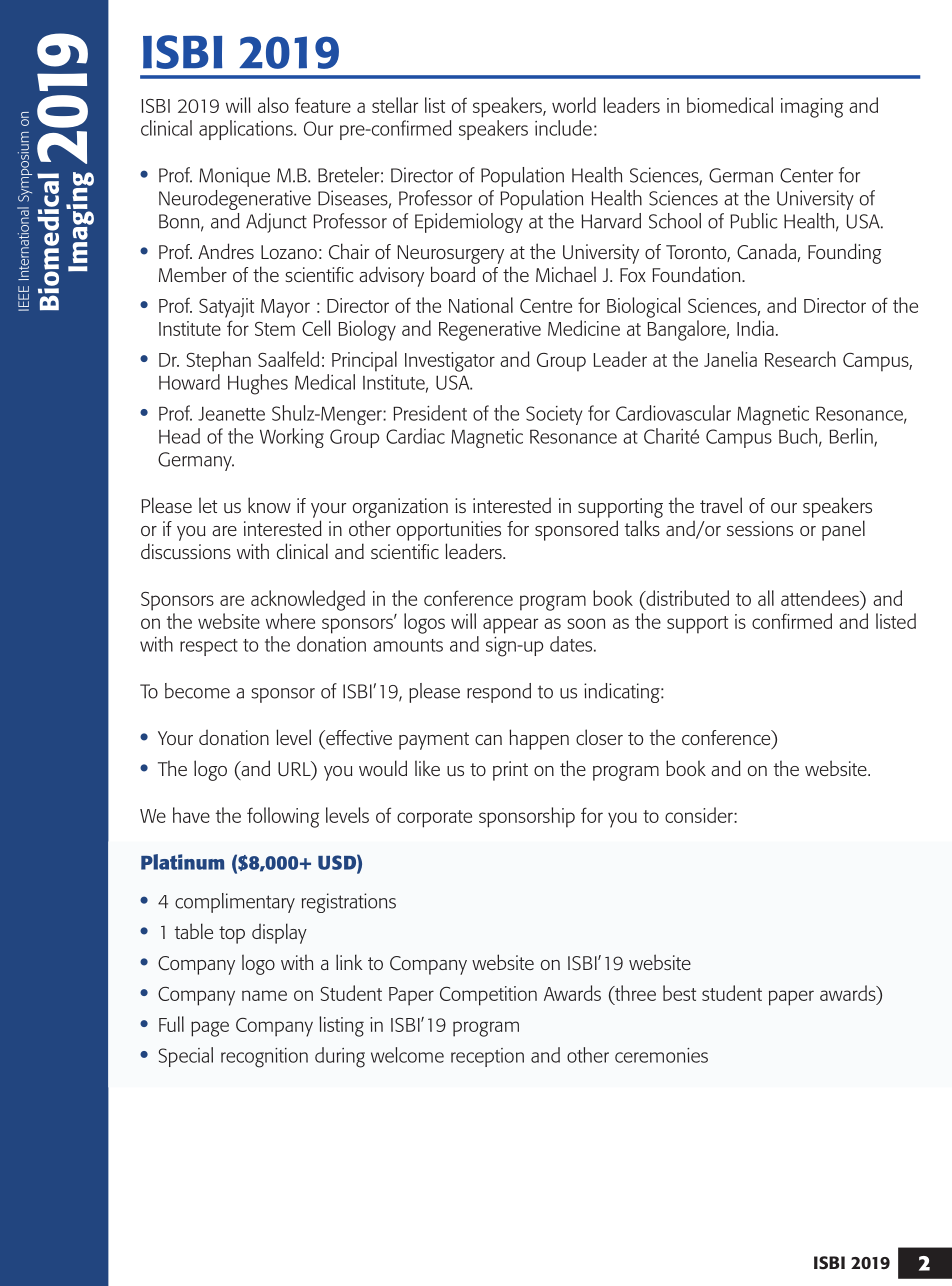 Image resolution: width=952 pixels, height=1286 pixels. What do you see at coordinates (449, 531) in the image?
I see `opportunities` at bounding box center [449, 531].
